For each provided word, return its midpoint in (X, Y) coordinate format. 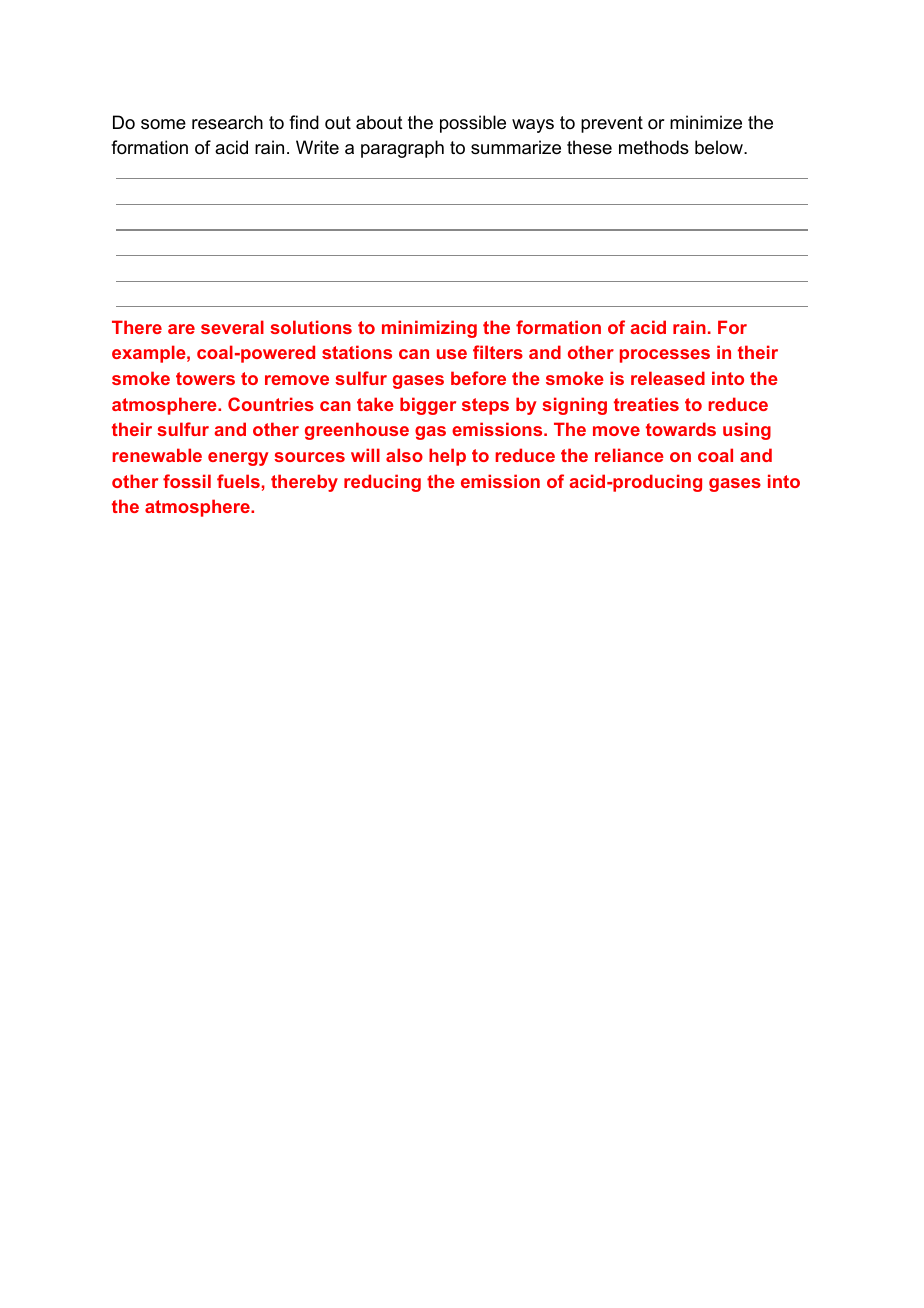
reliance (629, 455)
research (227, 122)
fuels (238, 481)
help (447, 457)
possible (473, 124)
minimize (706, 122)
